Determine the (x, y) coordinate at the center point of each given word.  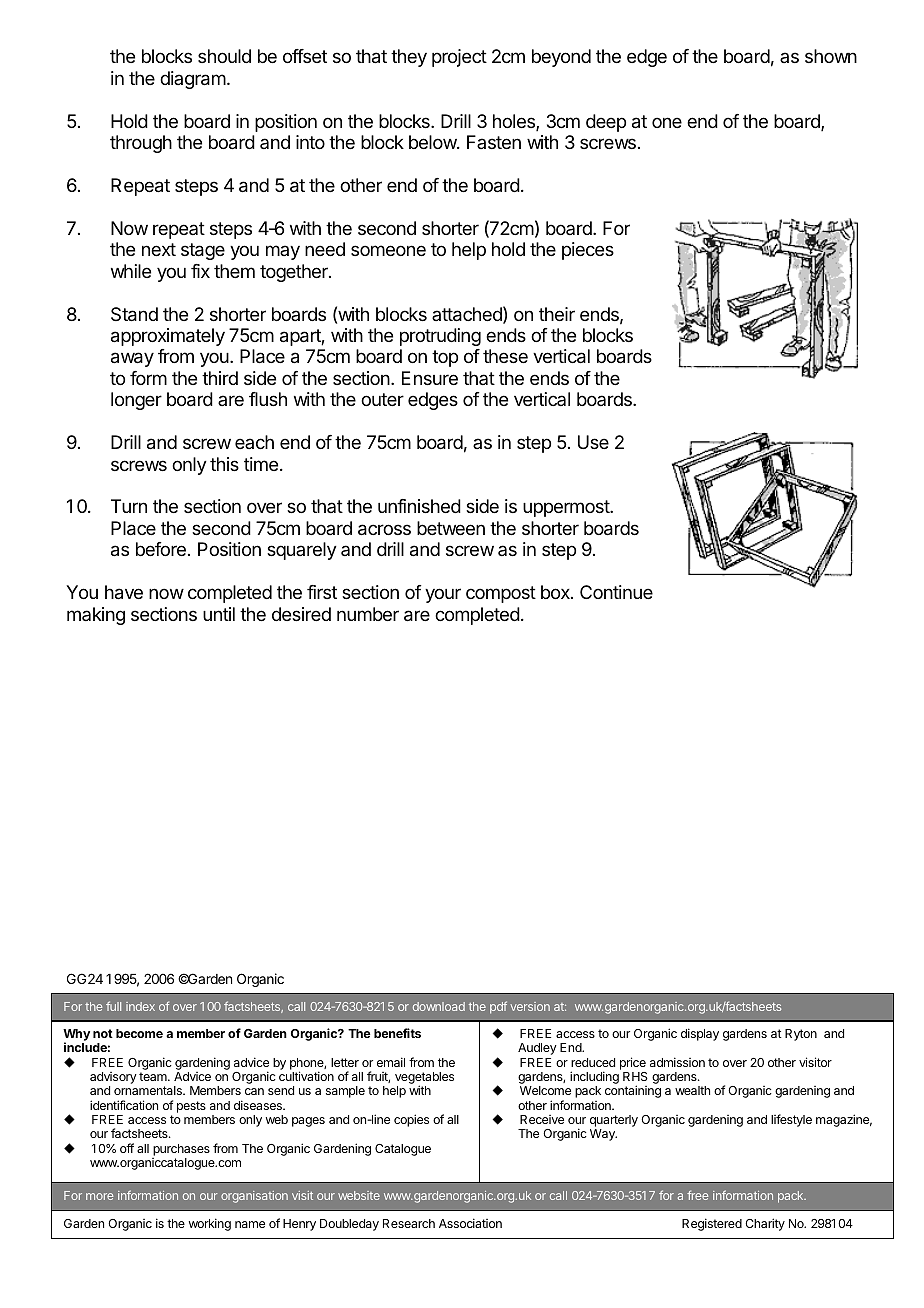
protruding (440, 337)
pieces (588, 251)
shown (831, 56)
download (439, 1006)
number (368, 614)
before (161, 549)
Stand (134, 314)
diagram (193, 80)
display (700, 1034)
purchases (181, 1150)
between (451, 528)
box (556, 592)
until (219, 614)
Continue (616, 592)
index (140, 1006)
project (459, 58)
